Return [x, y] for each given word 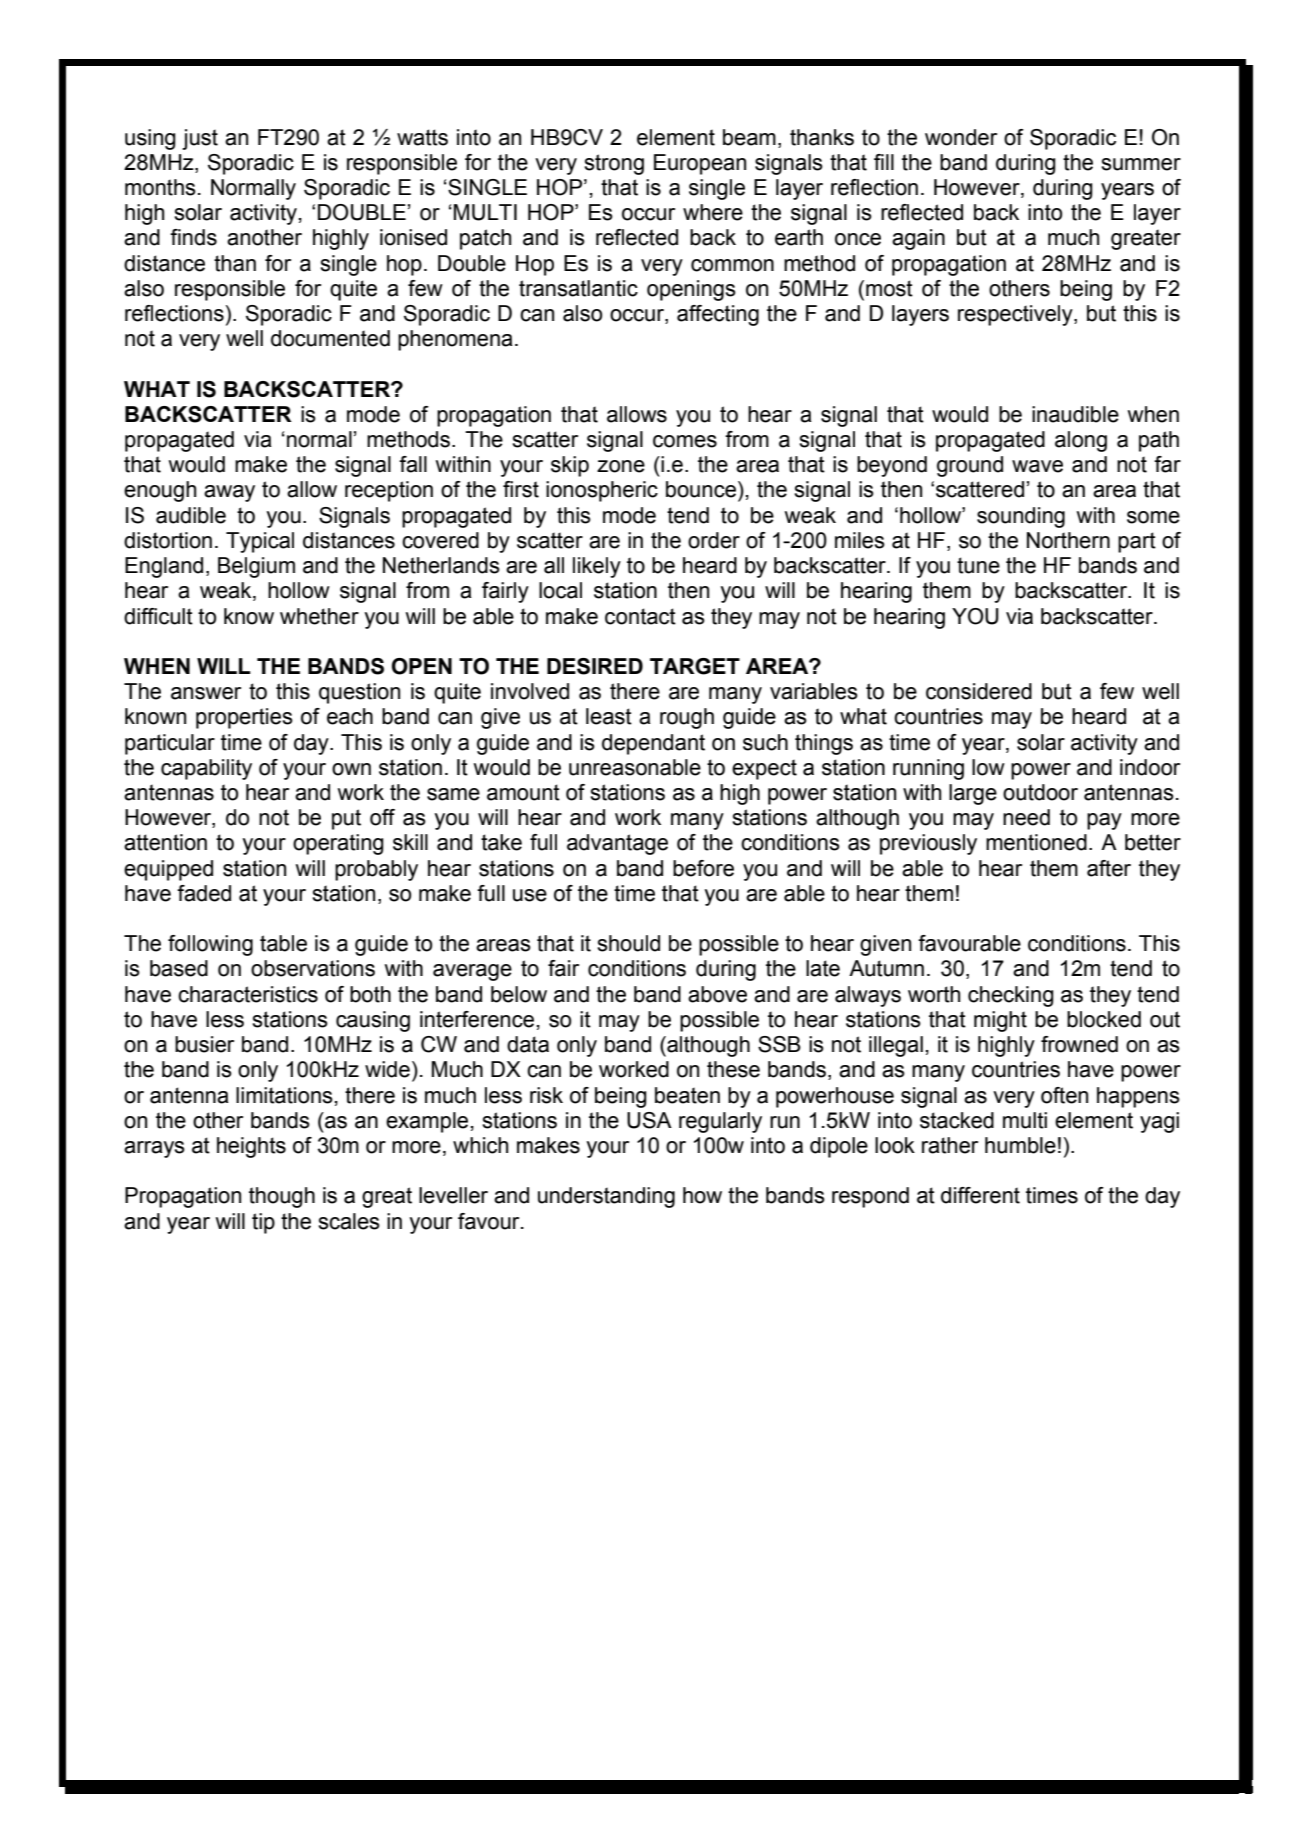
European [700, 164]
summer [1141, 164]
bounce [701, 489]
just [200, 139]
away [229, 493]
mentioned [1036, 842]
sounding [1021, 517]
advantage [617, 844]
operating [338, 844]
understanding [606, 1197]
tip [263, 1223]
